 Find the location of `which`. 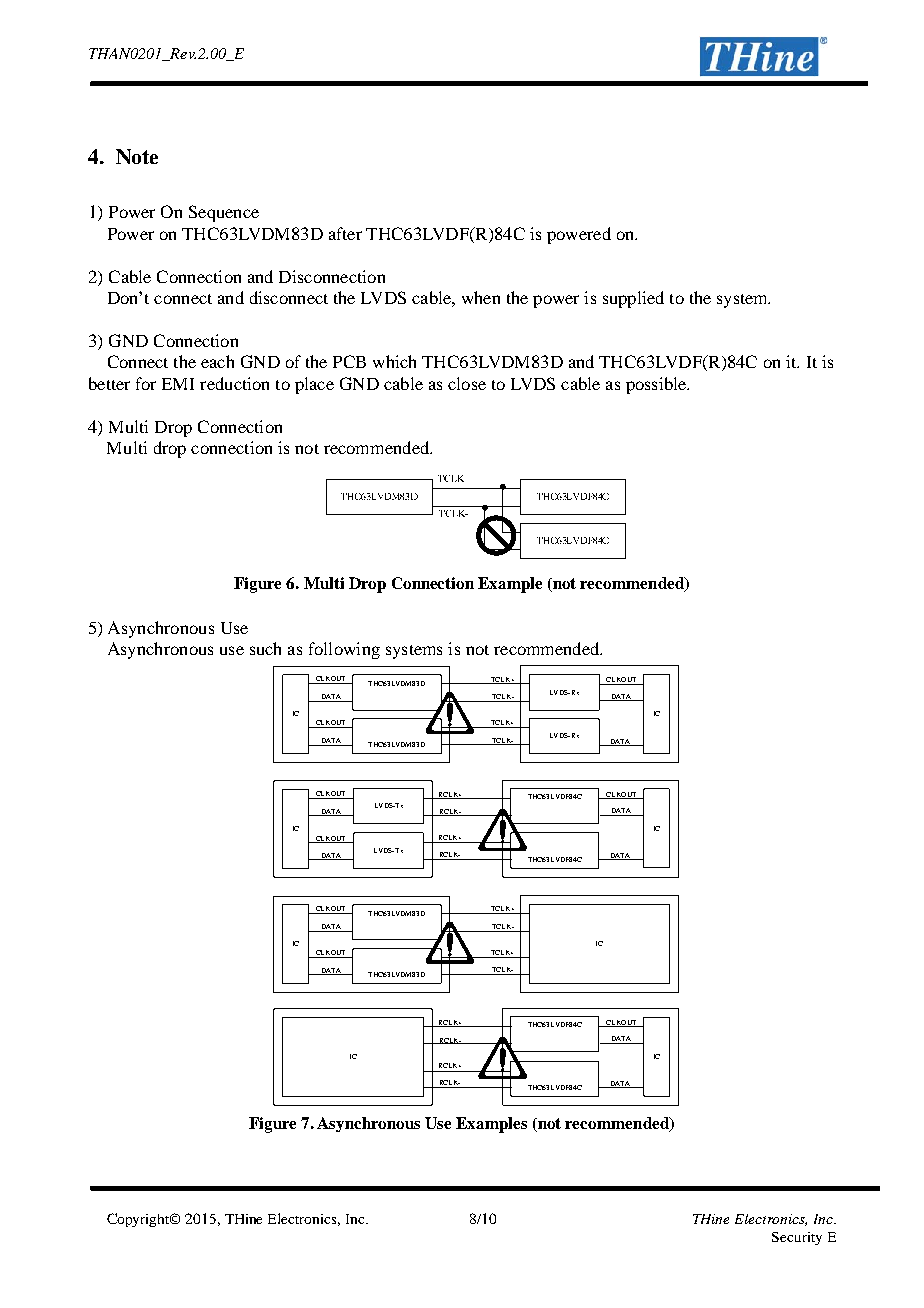

which is located at coordinates (394, 361).
